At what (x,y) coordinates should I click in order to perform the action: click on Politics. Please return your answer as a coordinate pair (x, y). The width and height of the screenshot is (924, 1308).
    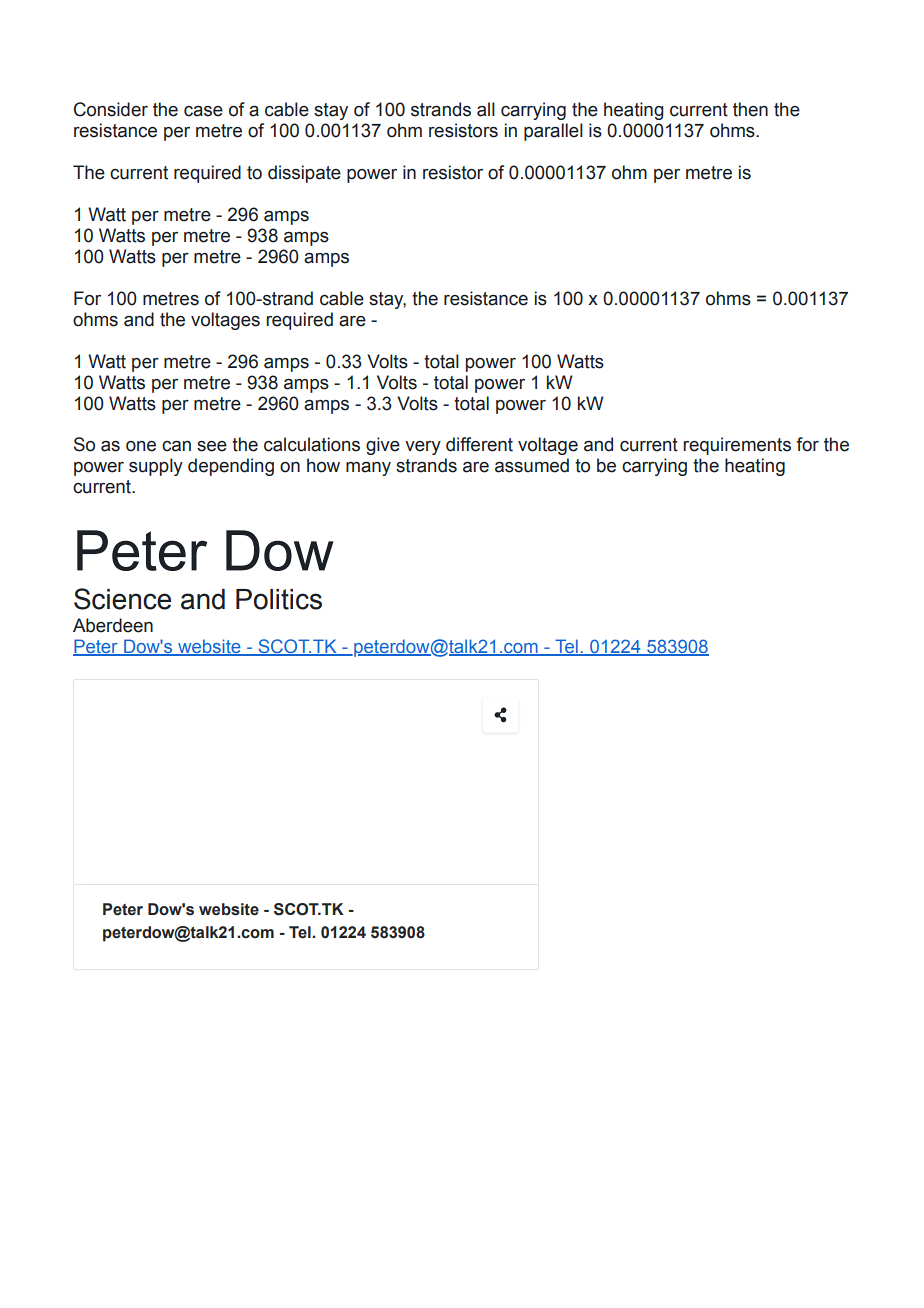
    Looking at the image, I should click on (279, 599).
